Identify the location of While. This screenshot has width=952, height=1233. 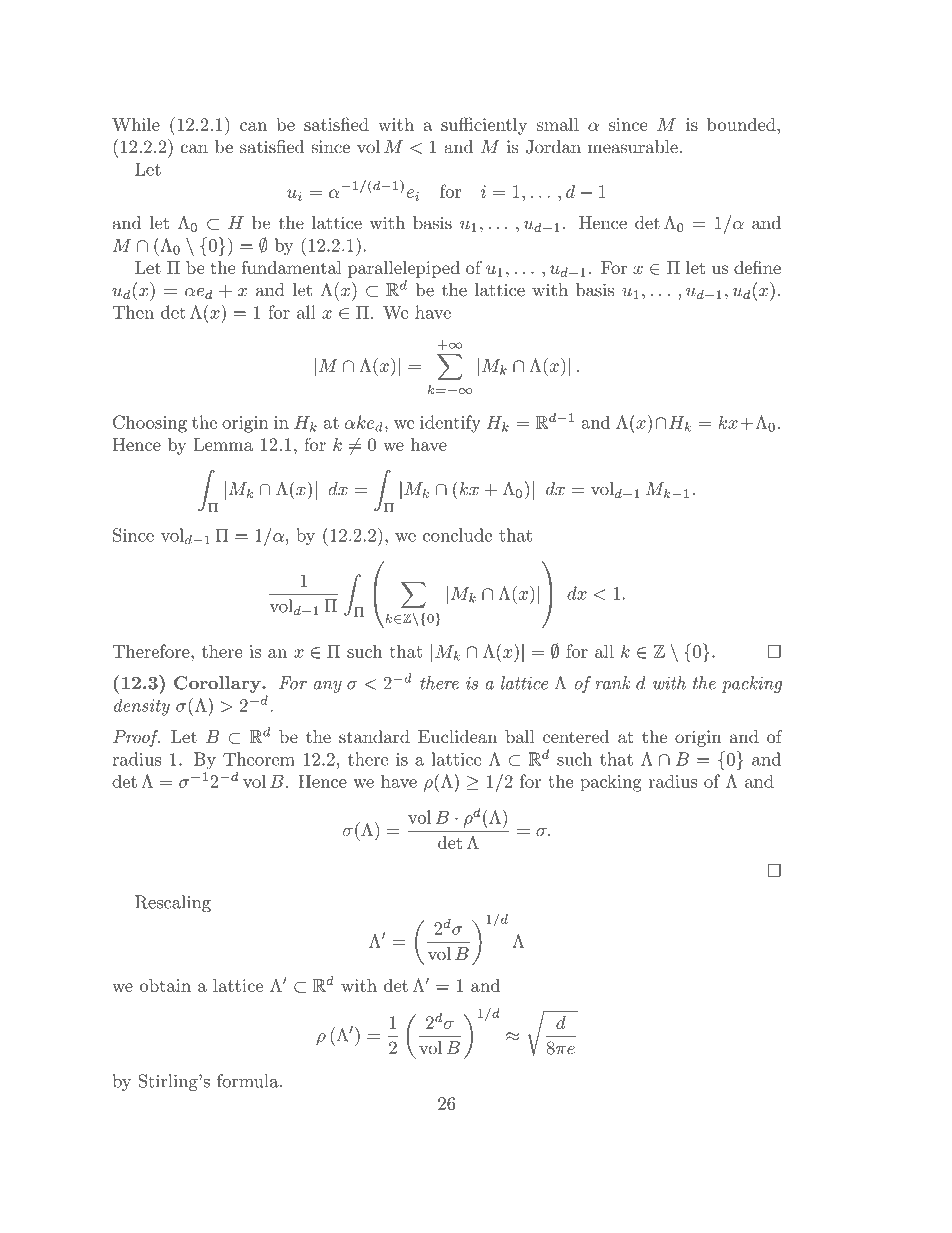
(136, 124).
